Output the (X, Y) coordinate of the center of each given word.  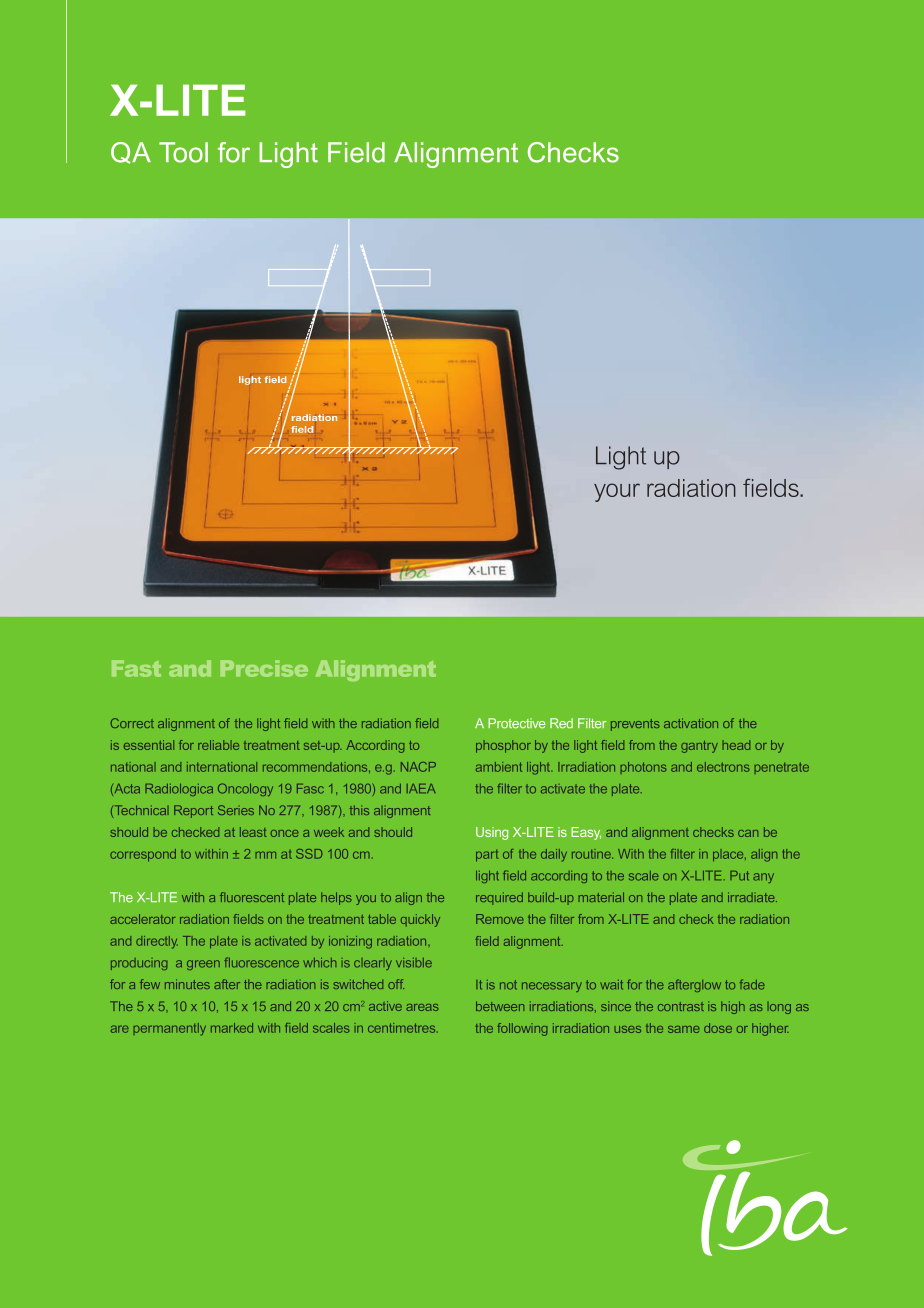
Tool (183, 152)
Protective (517, 723)
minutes (187, 984)
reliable (218, 745)
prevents (635, 725)
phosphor (503, 746)
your (617, 492)
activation (691, 723)
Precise (264, 668)
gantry (699, 747)
